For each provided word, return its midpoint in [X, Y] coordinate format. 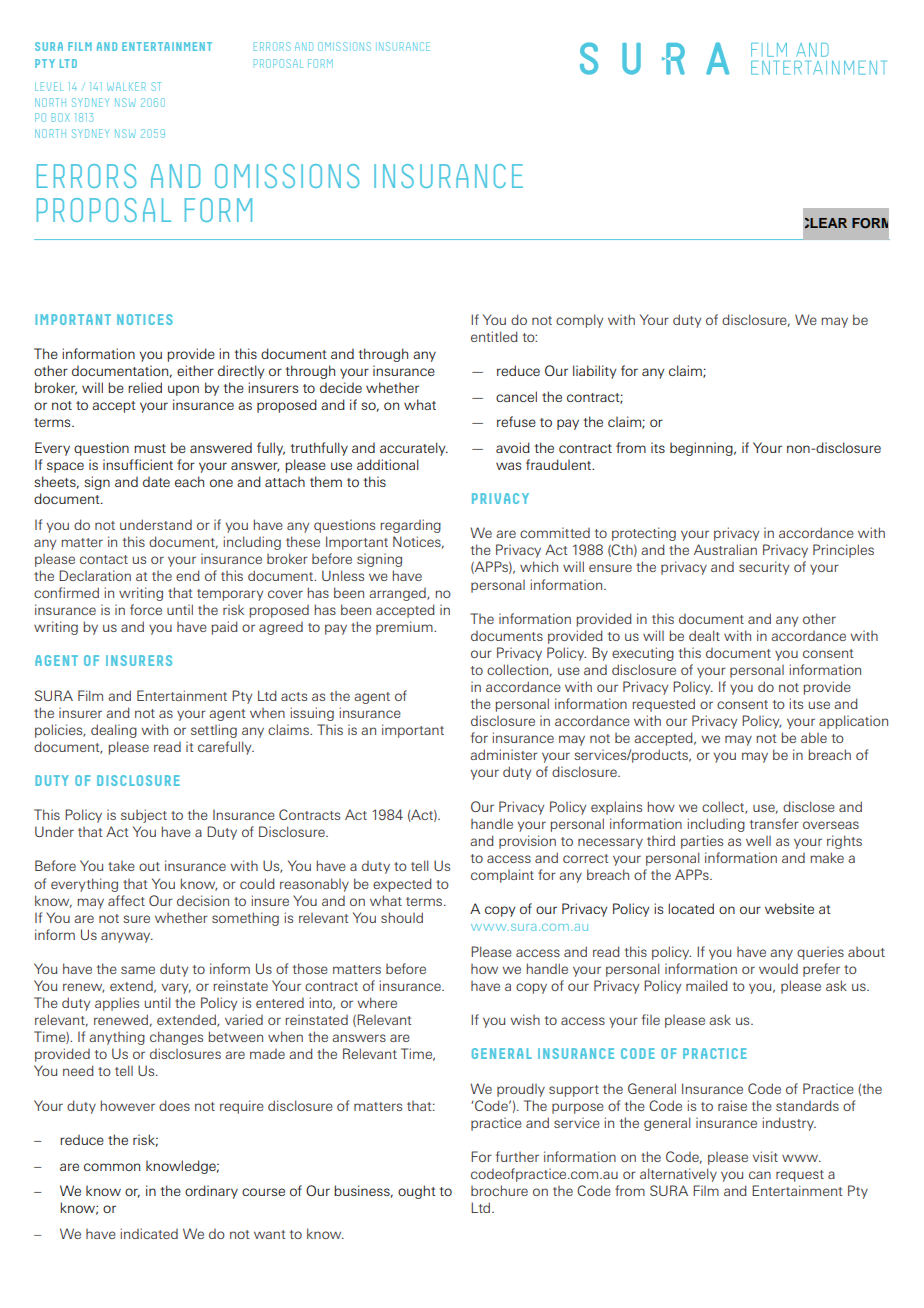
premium [405, 628]
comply [579, 321]
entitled [494, 336]
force [146, 609]
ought [417, 1192]
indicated [149, 1233]
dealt [704, 635]
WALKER [126, 86]
